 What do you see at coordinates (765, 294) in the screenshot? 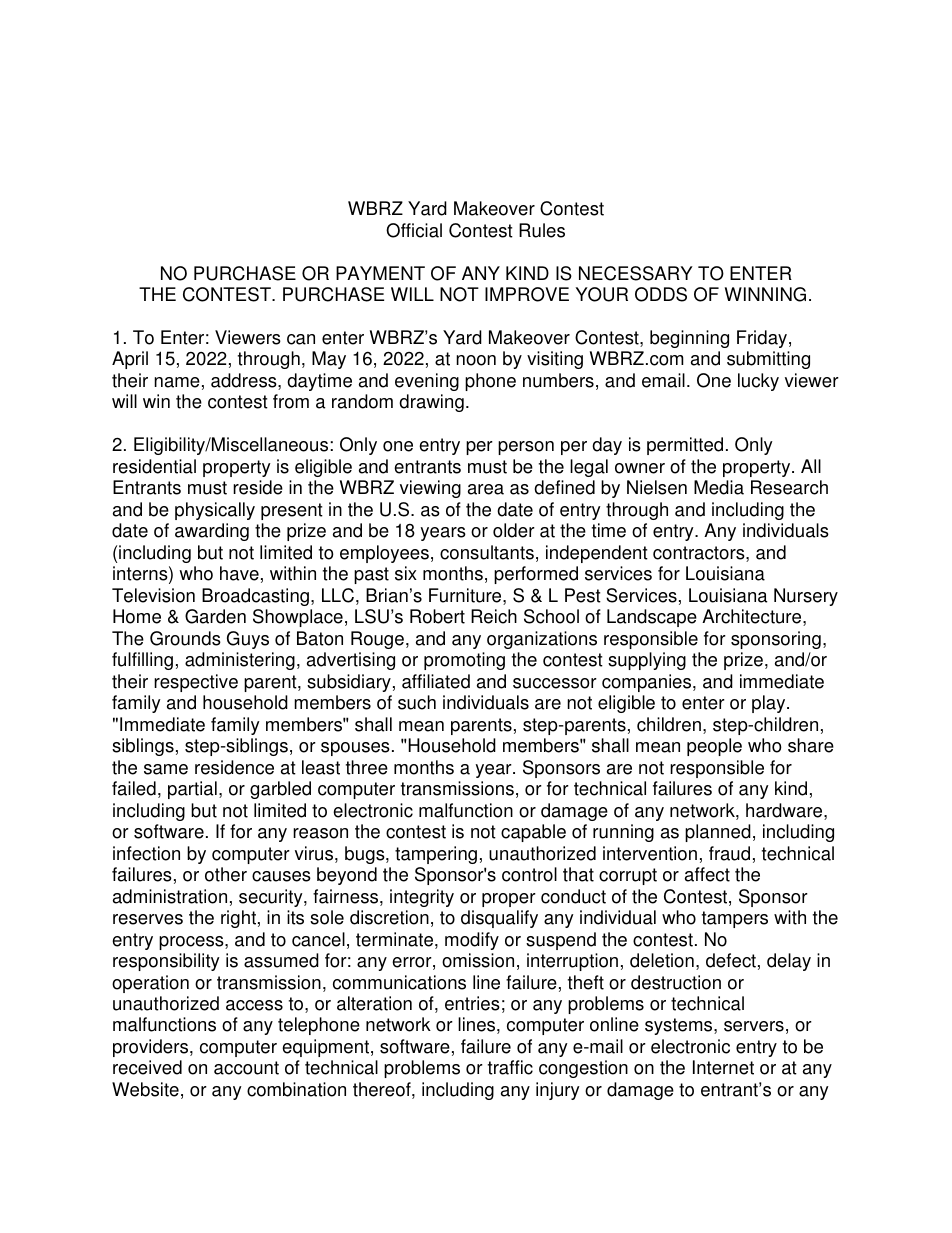
I see `WINNING` at bounding box center [765, 294].
